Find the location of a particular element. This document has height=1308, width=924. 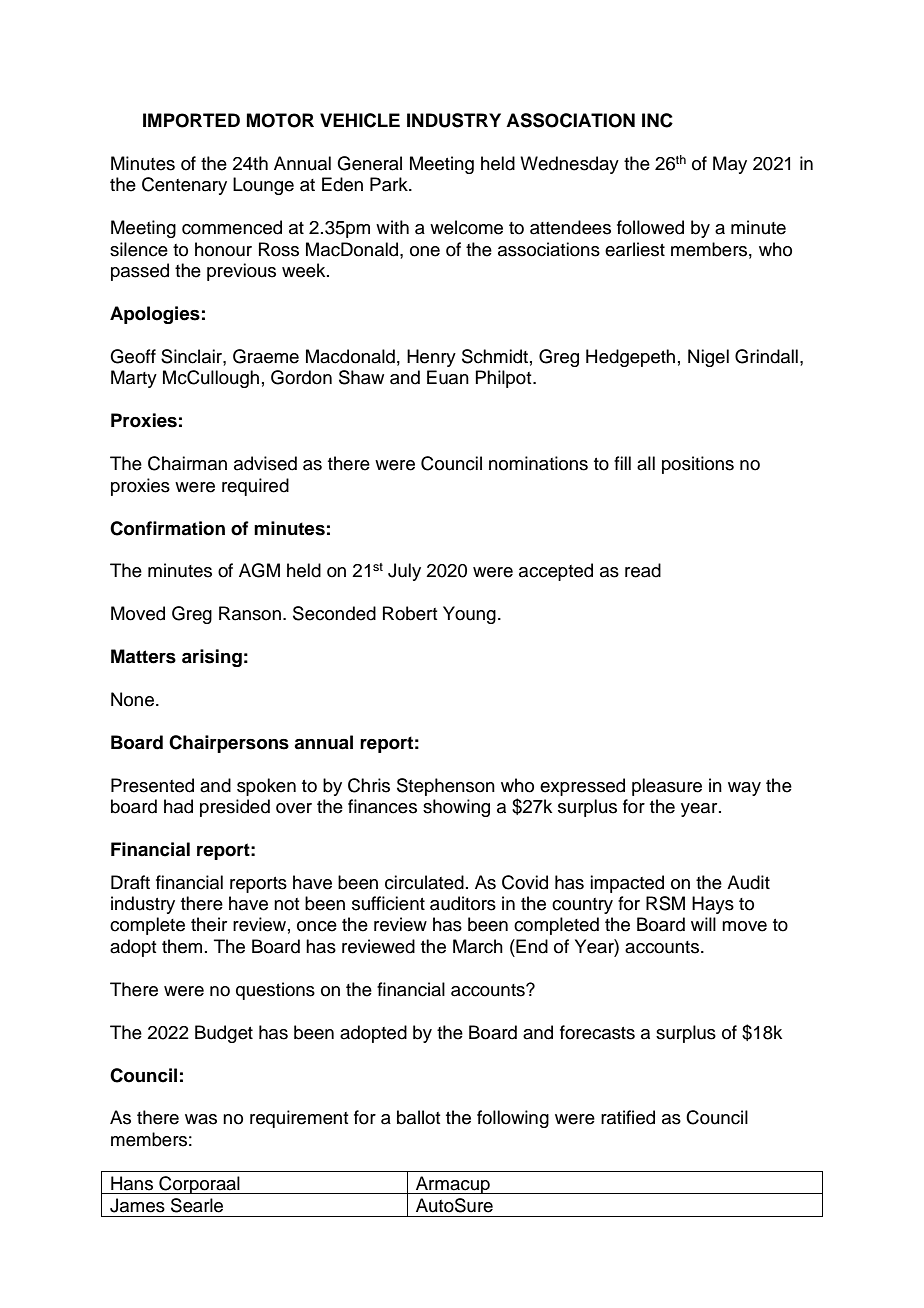

Nigel is located at coordinates (708, 358).
